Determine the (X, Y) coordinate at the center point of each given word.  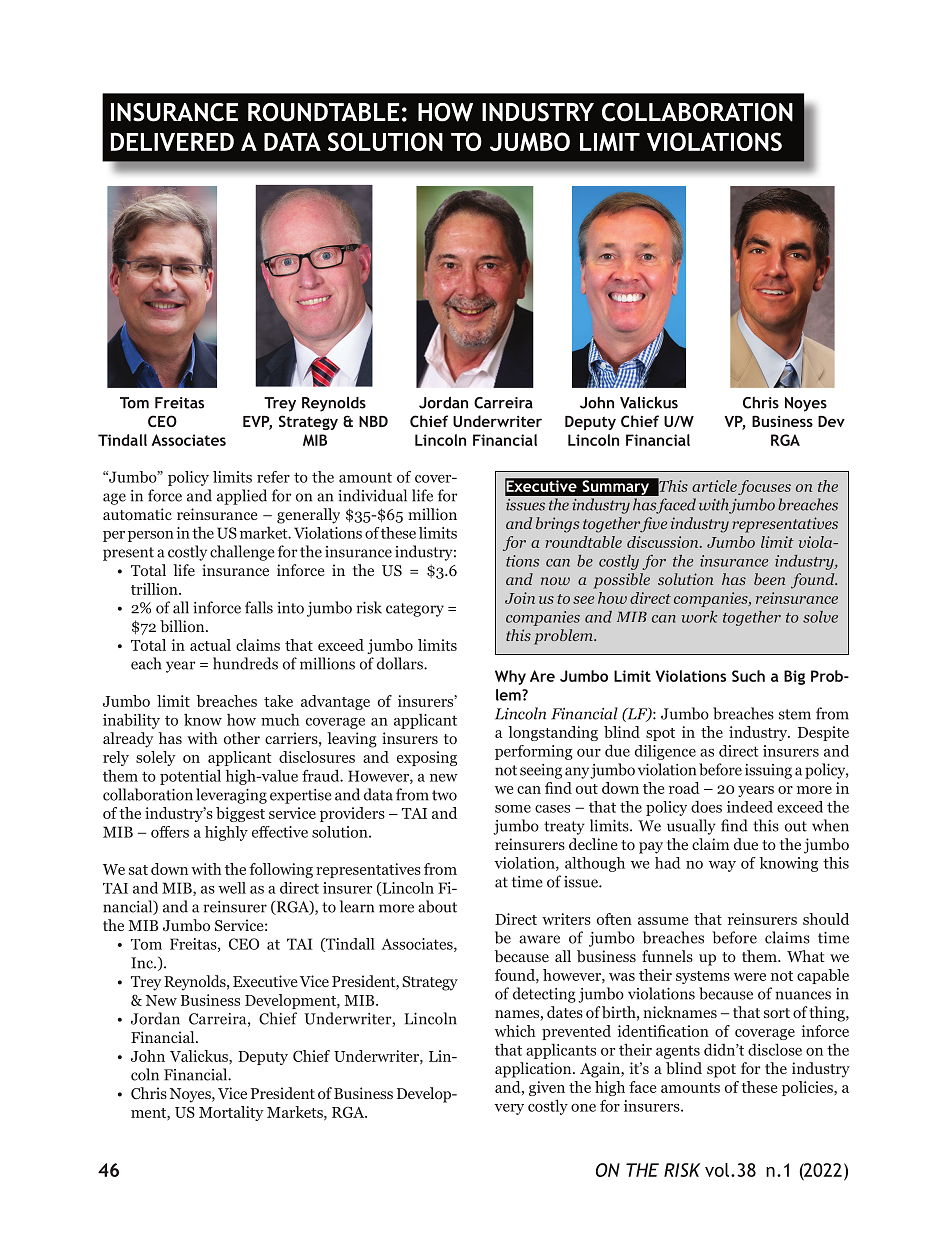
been (769, 579)
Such (748, 676)
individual (372, 495)
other (242, 738)
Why (510, 677)
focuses (764, 487)
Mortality (231, 1113)
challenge (242, 553)
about (437, 906)
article (714, 486)
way (722, 866)
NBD (373, 421)
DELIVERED (172, 141)
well (232, 888)
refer (273, 477)
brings (558, 525)
